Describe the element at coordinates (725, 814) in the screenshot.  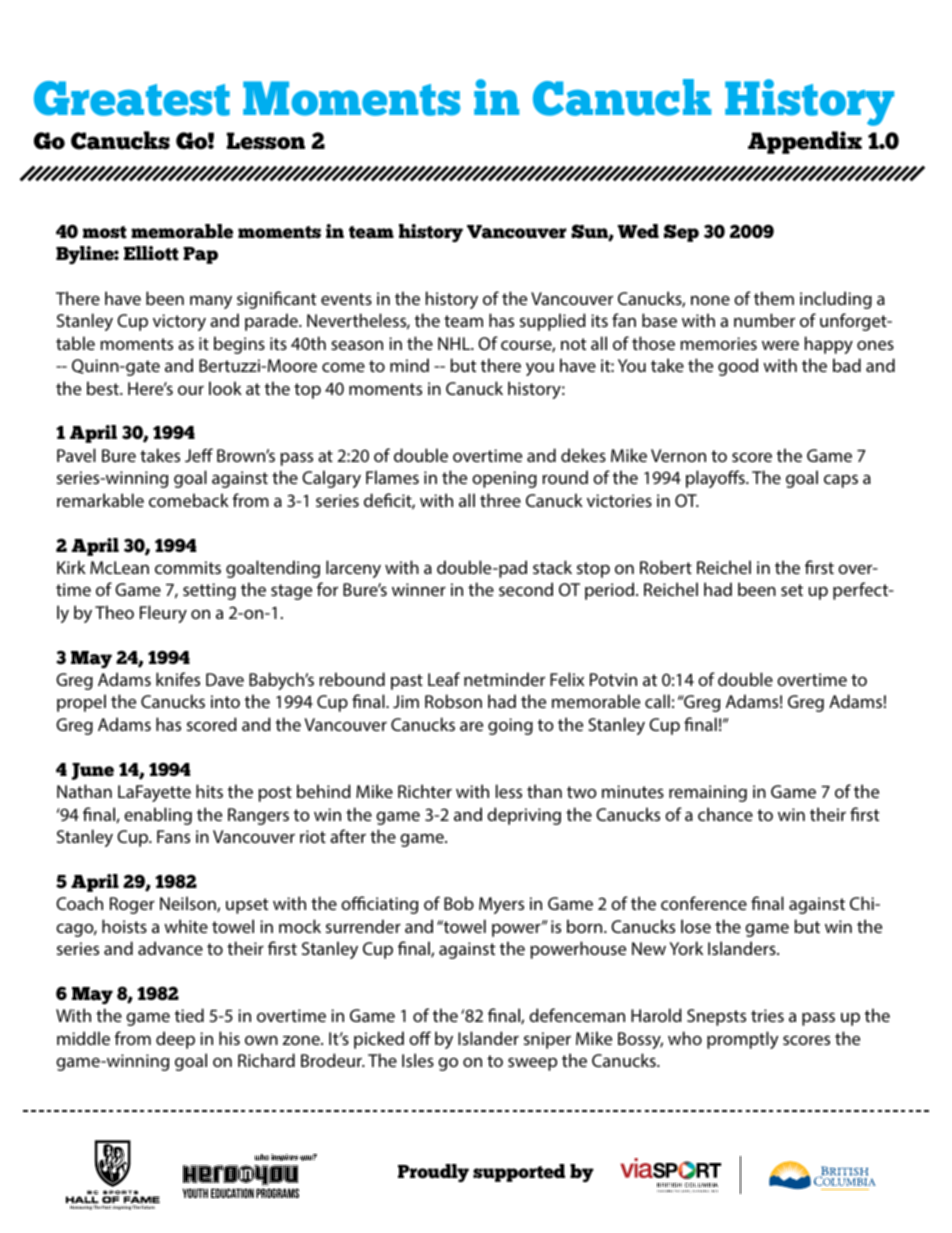
I see `chance` at that location.
